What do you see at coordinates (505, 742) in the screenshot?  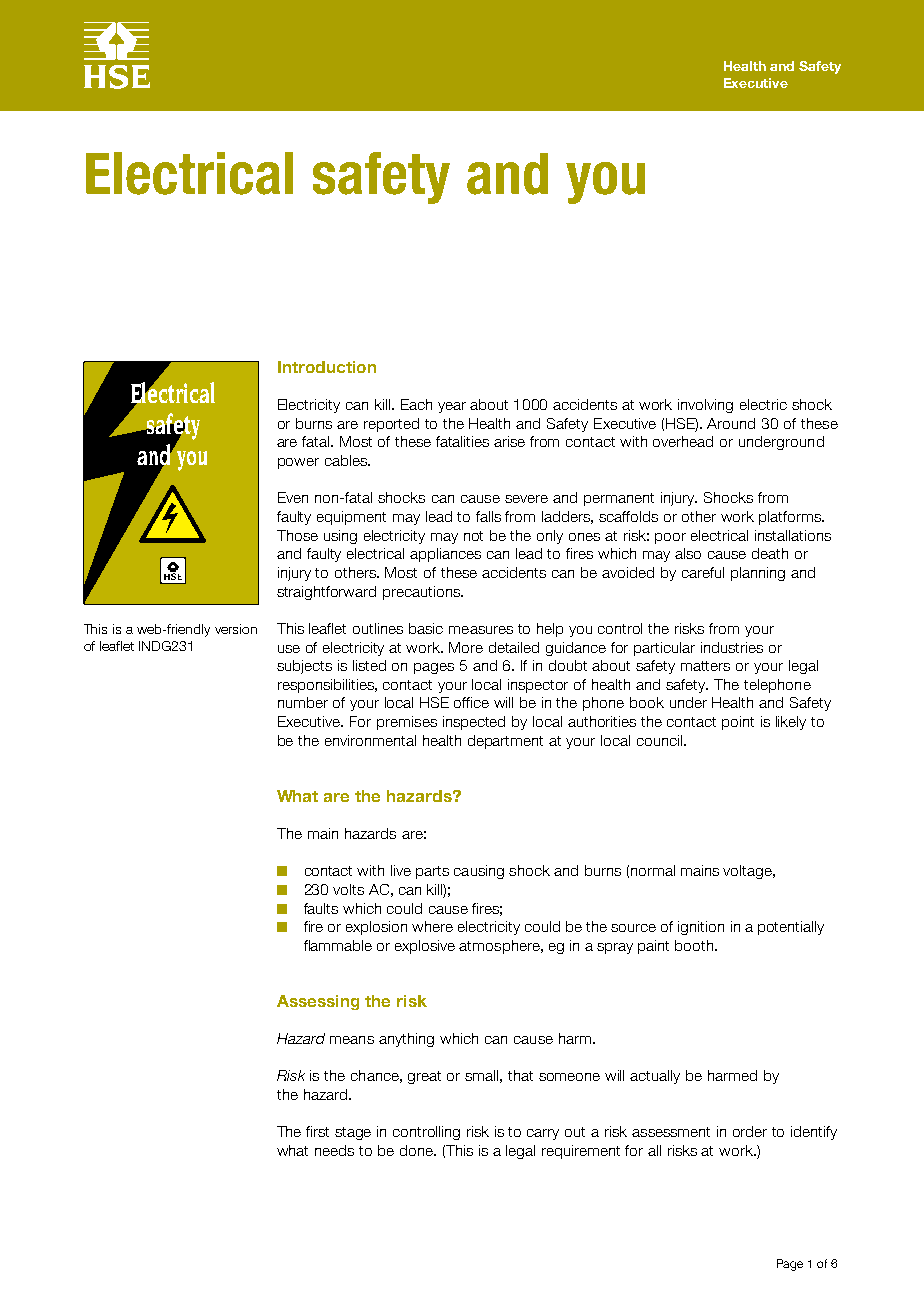 I see `department` at bounding box center [505, 742].
